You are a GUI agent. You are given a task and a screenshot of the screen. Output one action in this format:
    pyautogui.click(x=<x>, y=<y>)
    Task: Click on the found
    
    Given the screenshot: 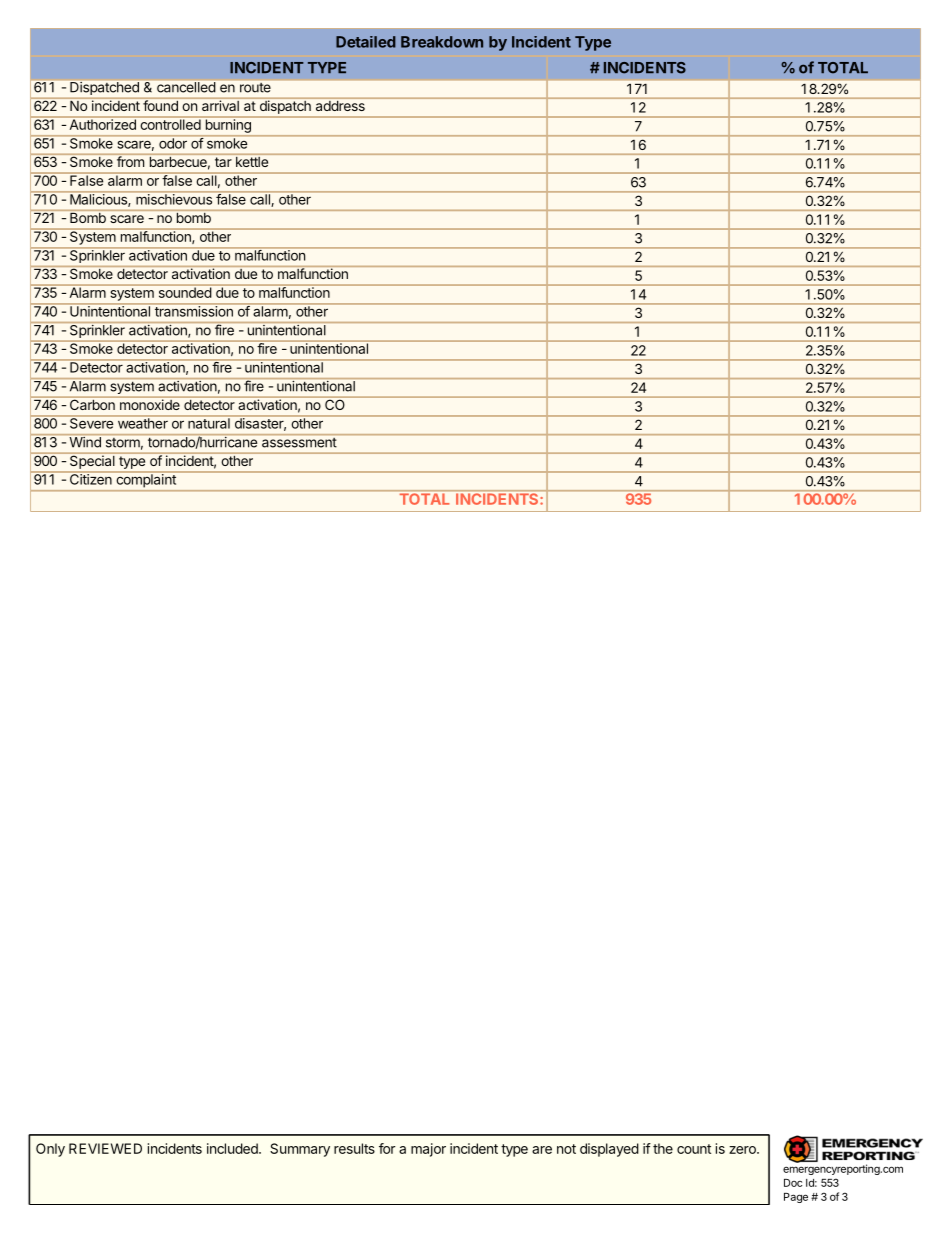 What is the action you would take?
    pyautogui.click(x=160, y=104)
